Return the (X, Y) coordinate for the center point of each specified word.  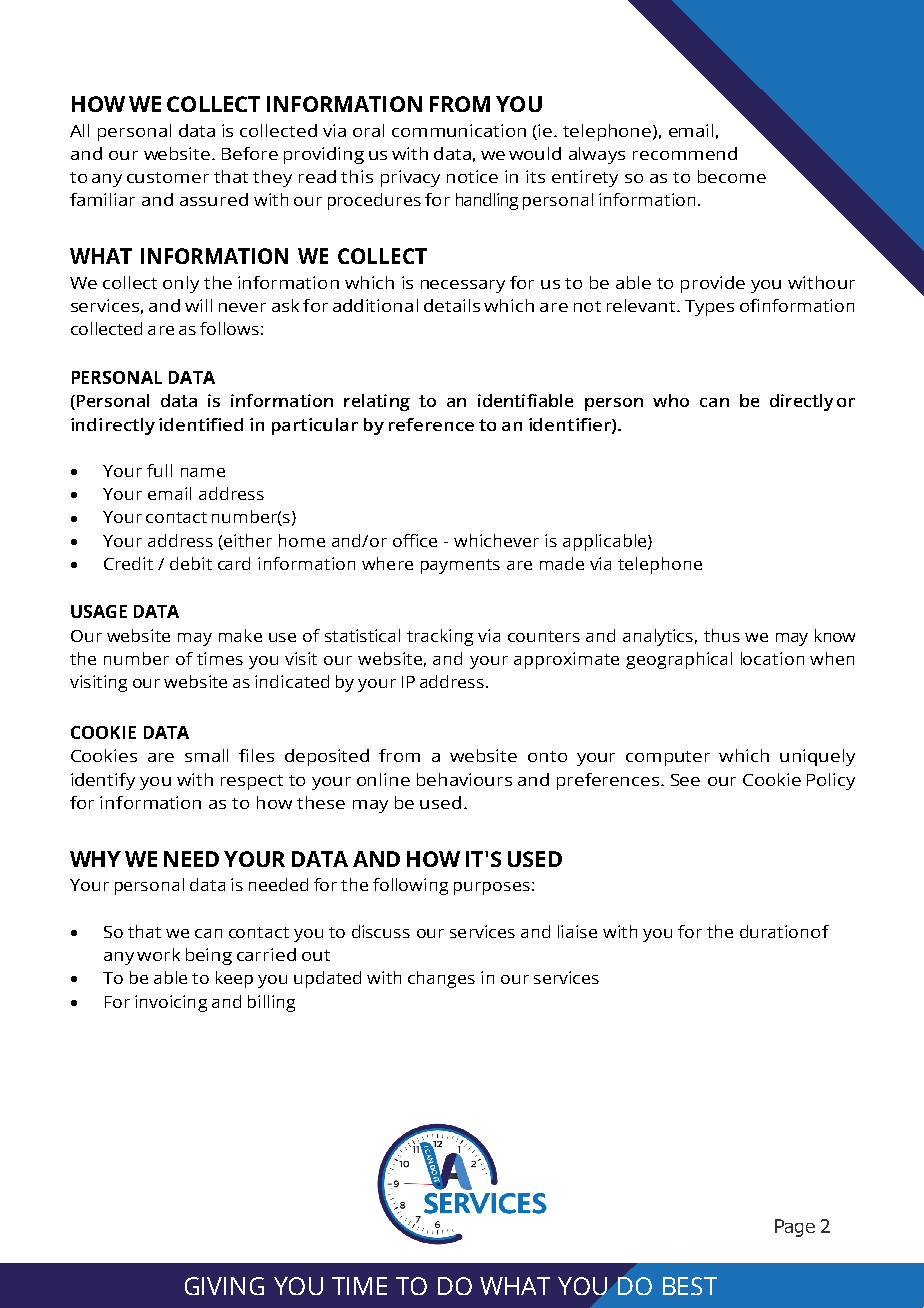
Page (795, 1228)
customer (168, 177)
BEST (690, 1286)
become (732, 176)
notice (472, 176)
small (206, 755)
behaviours (464, 779)
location (772, 658)
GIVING (224, 1286)
